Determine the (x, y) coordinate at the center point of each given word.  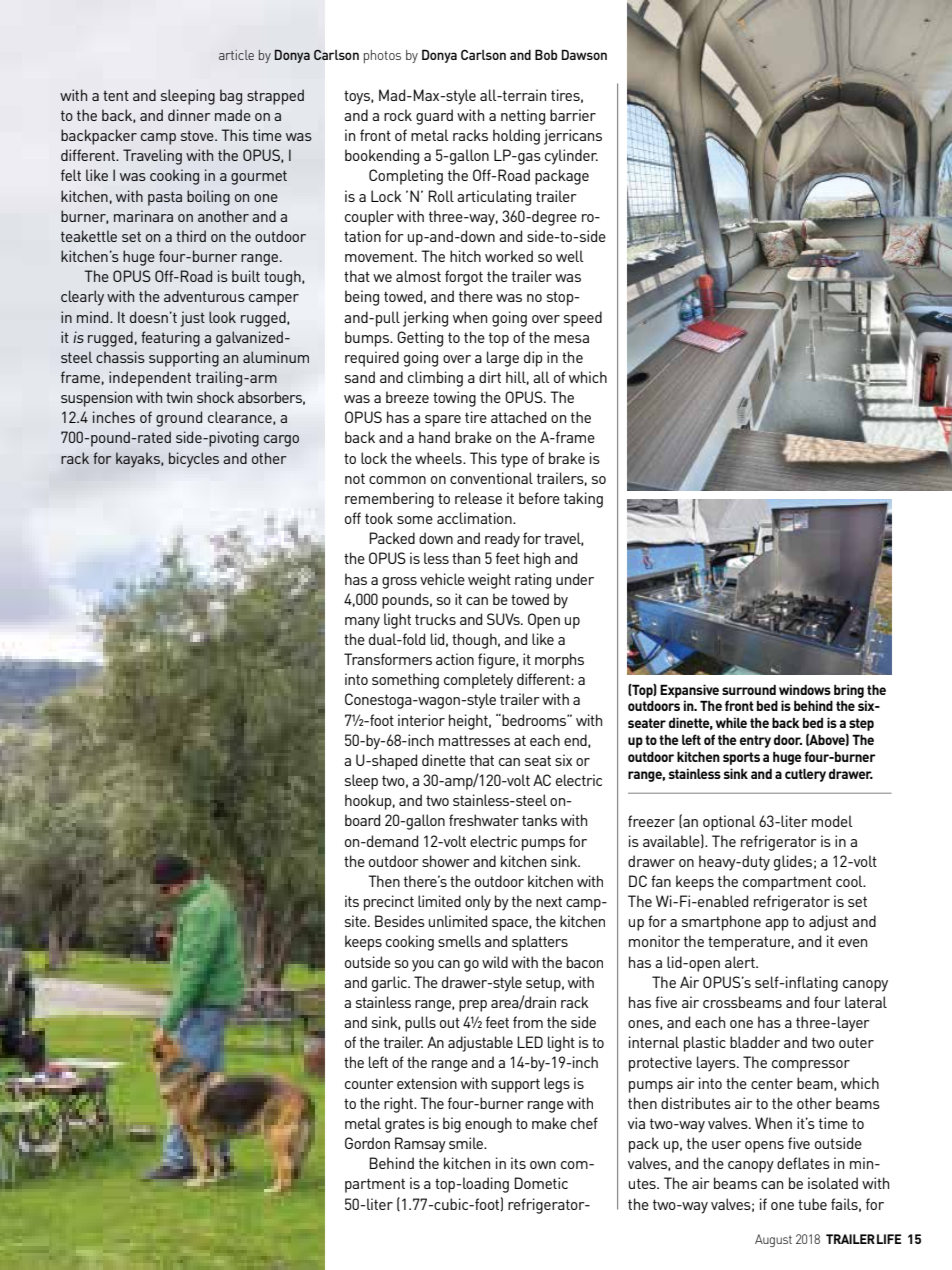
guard (434, 117)
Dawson (584, 54)
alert (741, 962)
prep (473, 1006)
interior (421, 720)
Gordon (367, 1143)
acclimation (475, 518)
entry (755, 741)
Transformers (388, 659)
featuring (170, 339)
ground (179, 419)
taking (583, 500)
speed (583, 319)
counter (369, 1083)
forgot (464, 278)
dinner (189, 115)
